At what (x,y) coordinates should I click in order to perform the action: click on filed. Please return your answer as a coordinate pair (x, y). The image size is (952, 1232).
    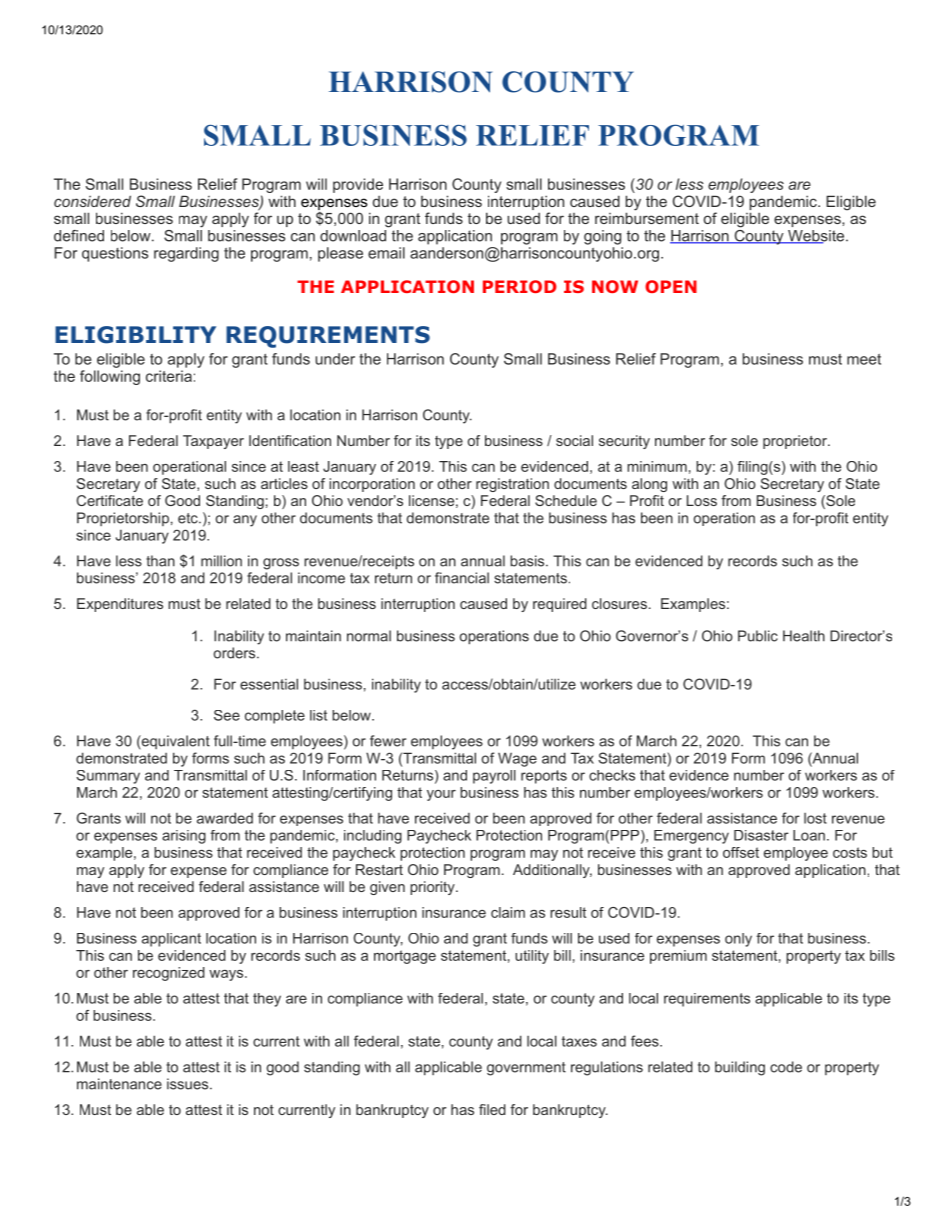
    Looking at the image, I should click on (492, 1109).
